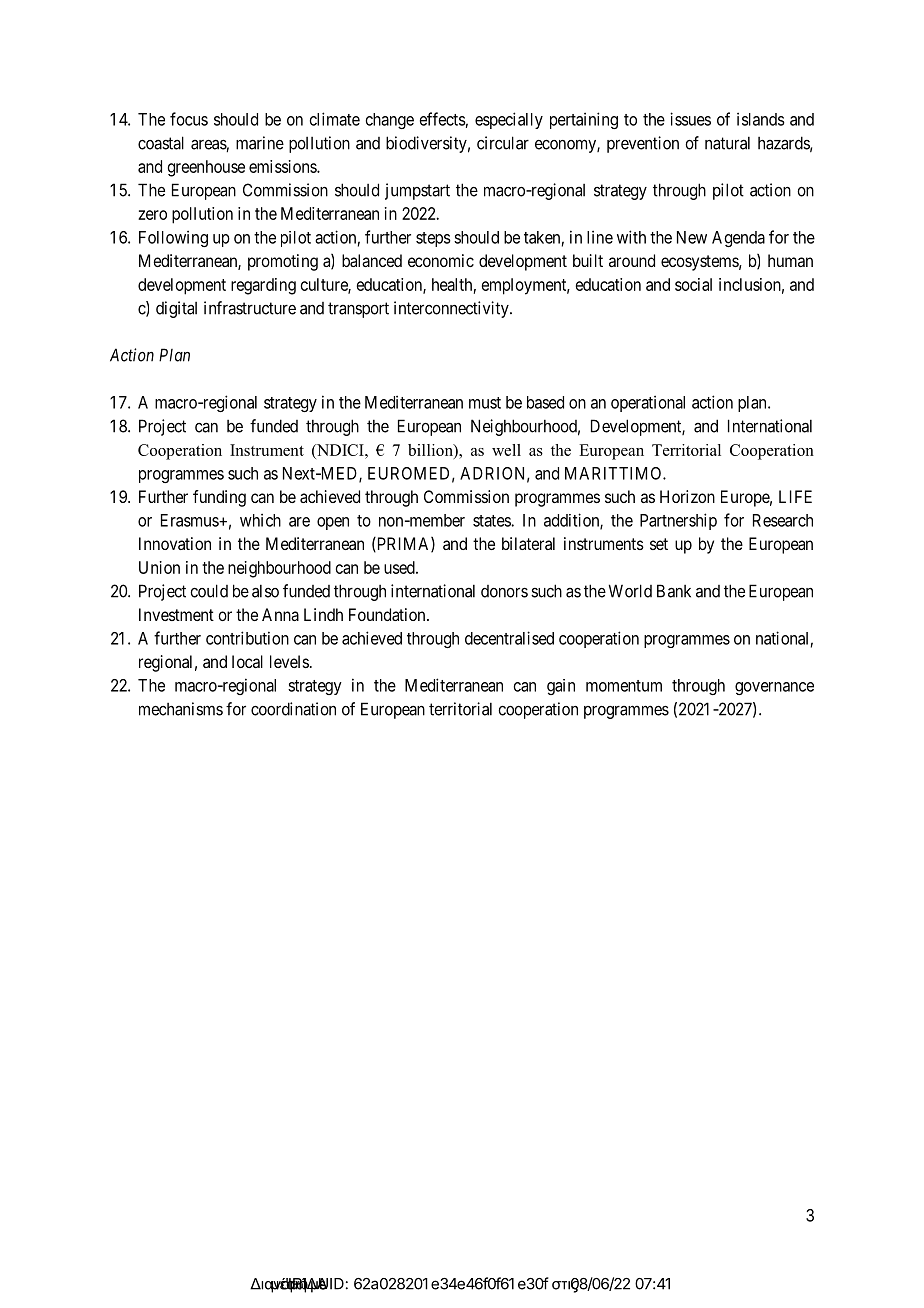 The width and height of the screenshot is (924, 1308). Describe the element at coordinates (693, 284) in the screenshot. I see `social` at that location.
